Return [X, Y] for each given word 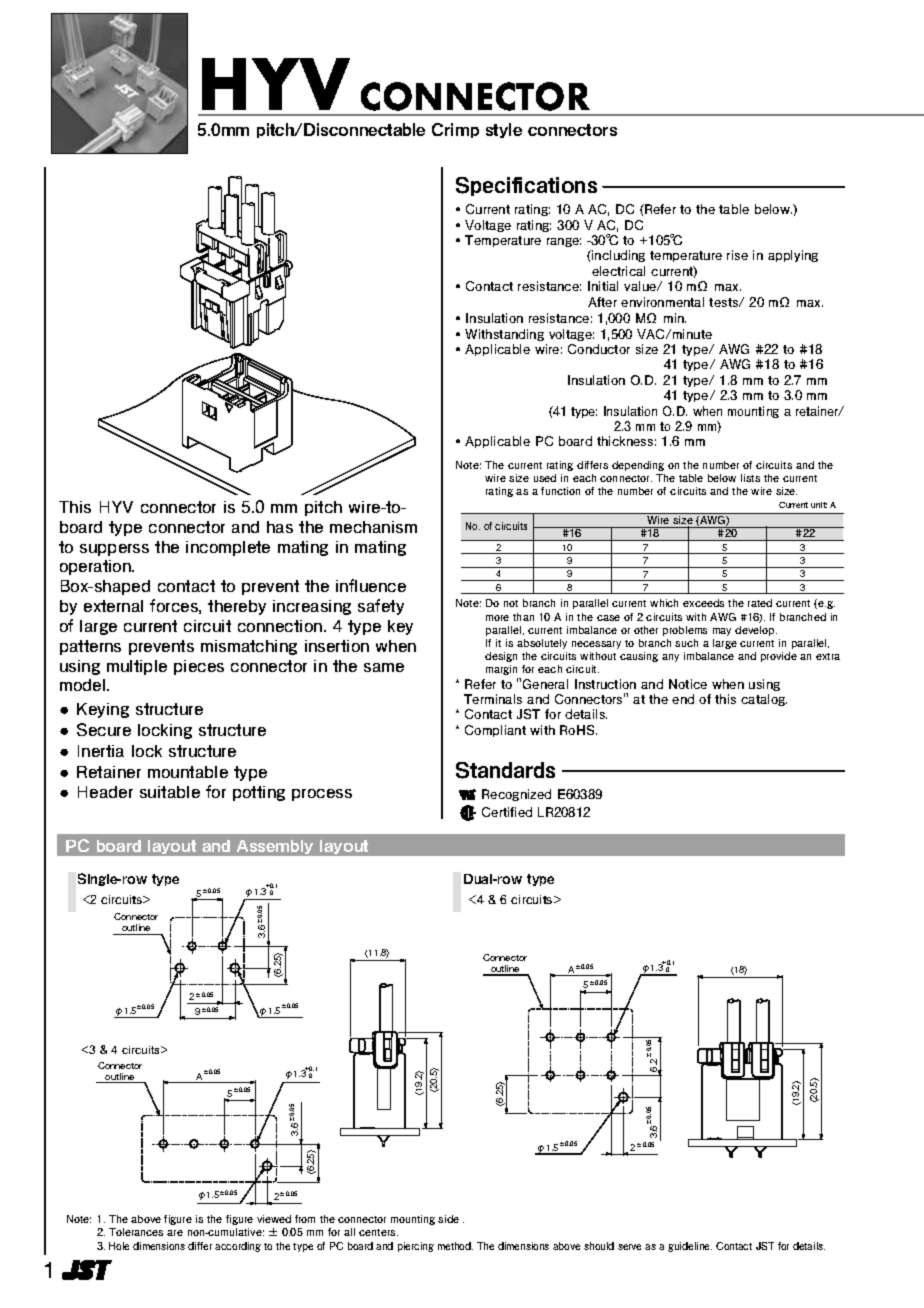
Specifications [526, 186]
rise [737, 255]
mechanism [373, 527]
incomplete [228, 548]
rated [760, 603]
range [564, 242]
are [175, 1233]
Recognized [516, 795]
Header [105, 792]
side [448, 1219]
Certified [507, 812]
